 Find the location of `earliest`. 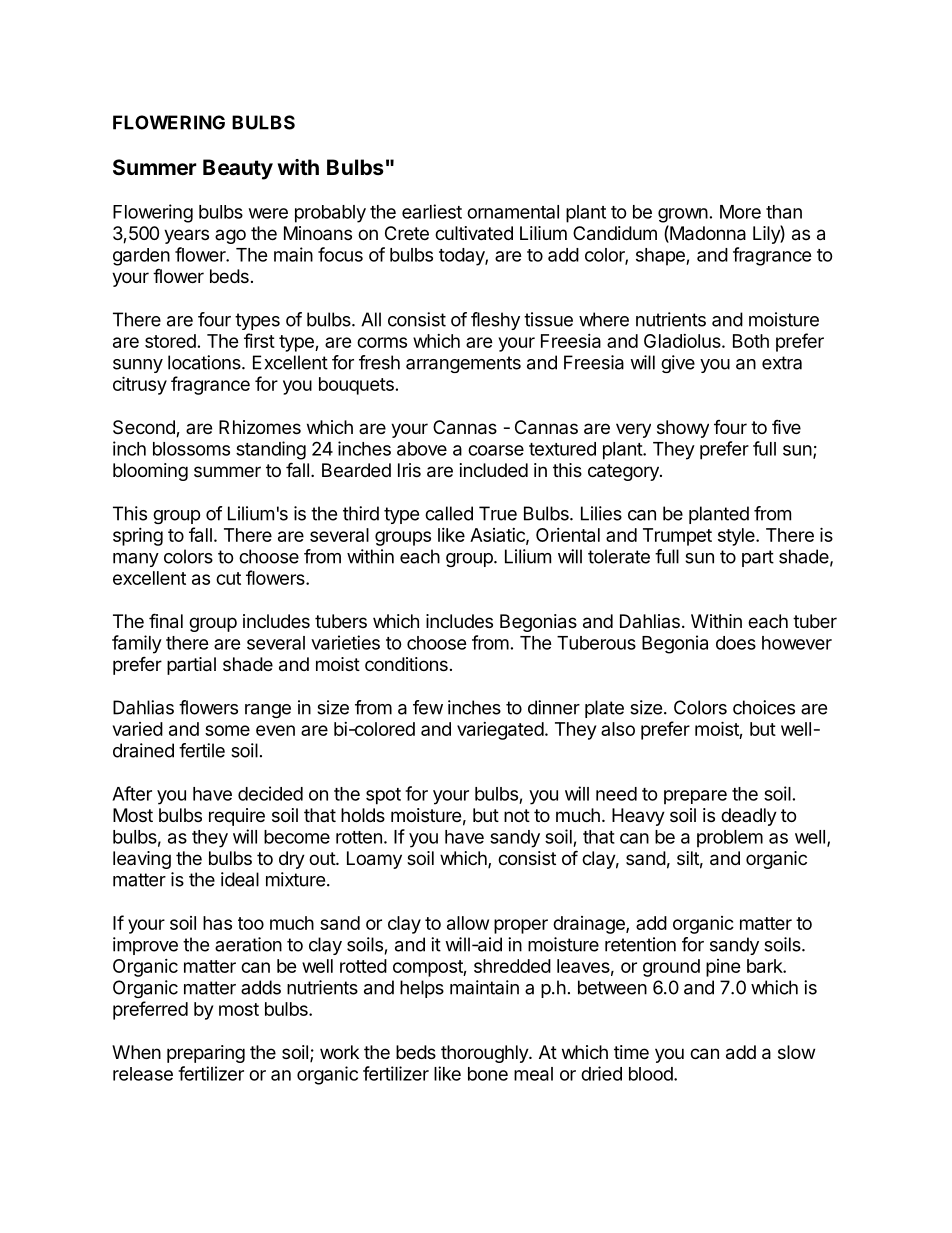

earliest is located at coordinates (432, 211).
